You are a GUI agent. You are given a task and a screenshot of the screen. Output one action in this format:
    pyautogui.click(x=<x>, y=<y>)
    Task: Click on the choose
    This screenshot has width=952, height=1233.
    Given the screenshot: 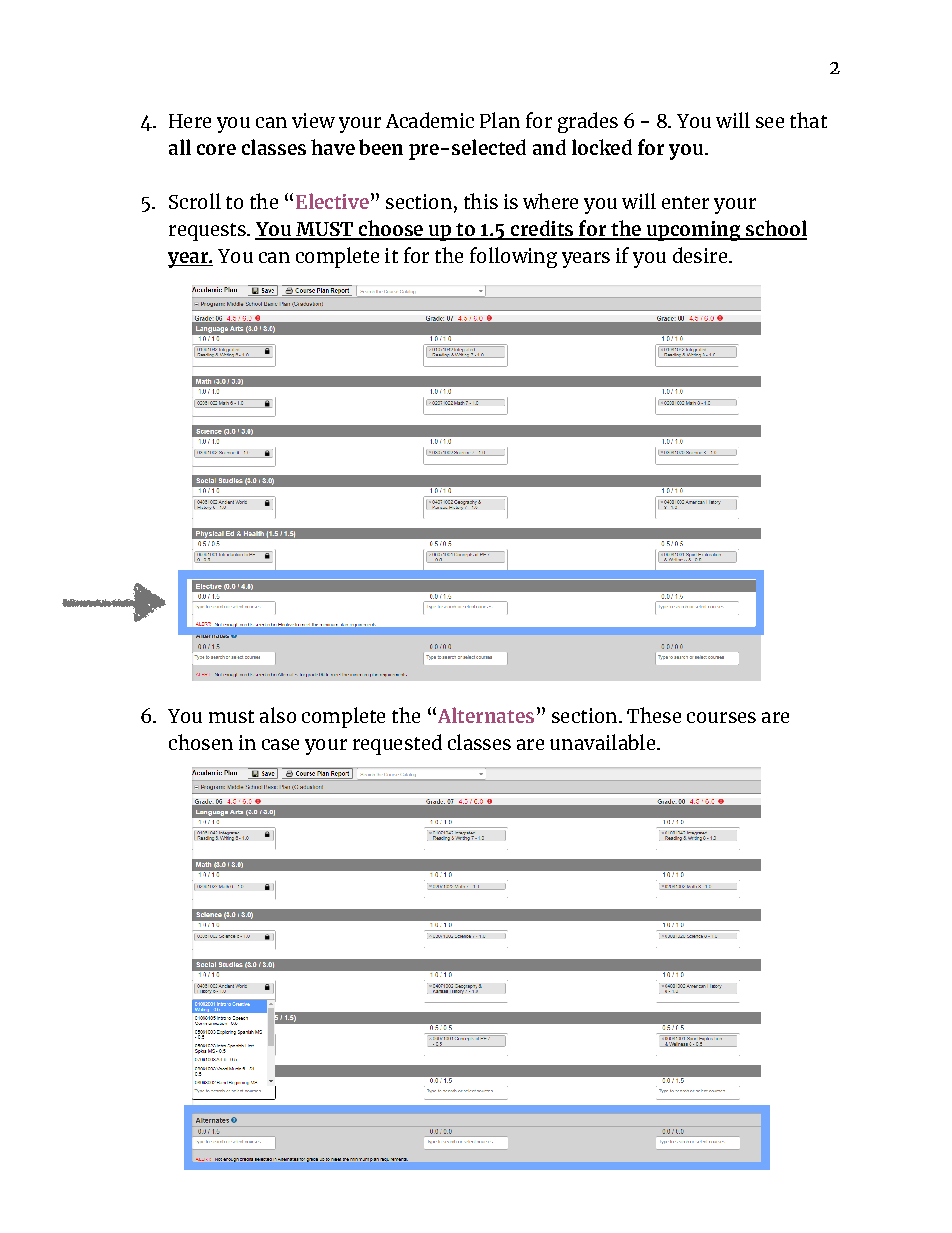 What is the action you would take?
    pyautogui.click(x=390, y=229)
